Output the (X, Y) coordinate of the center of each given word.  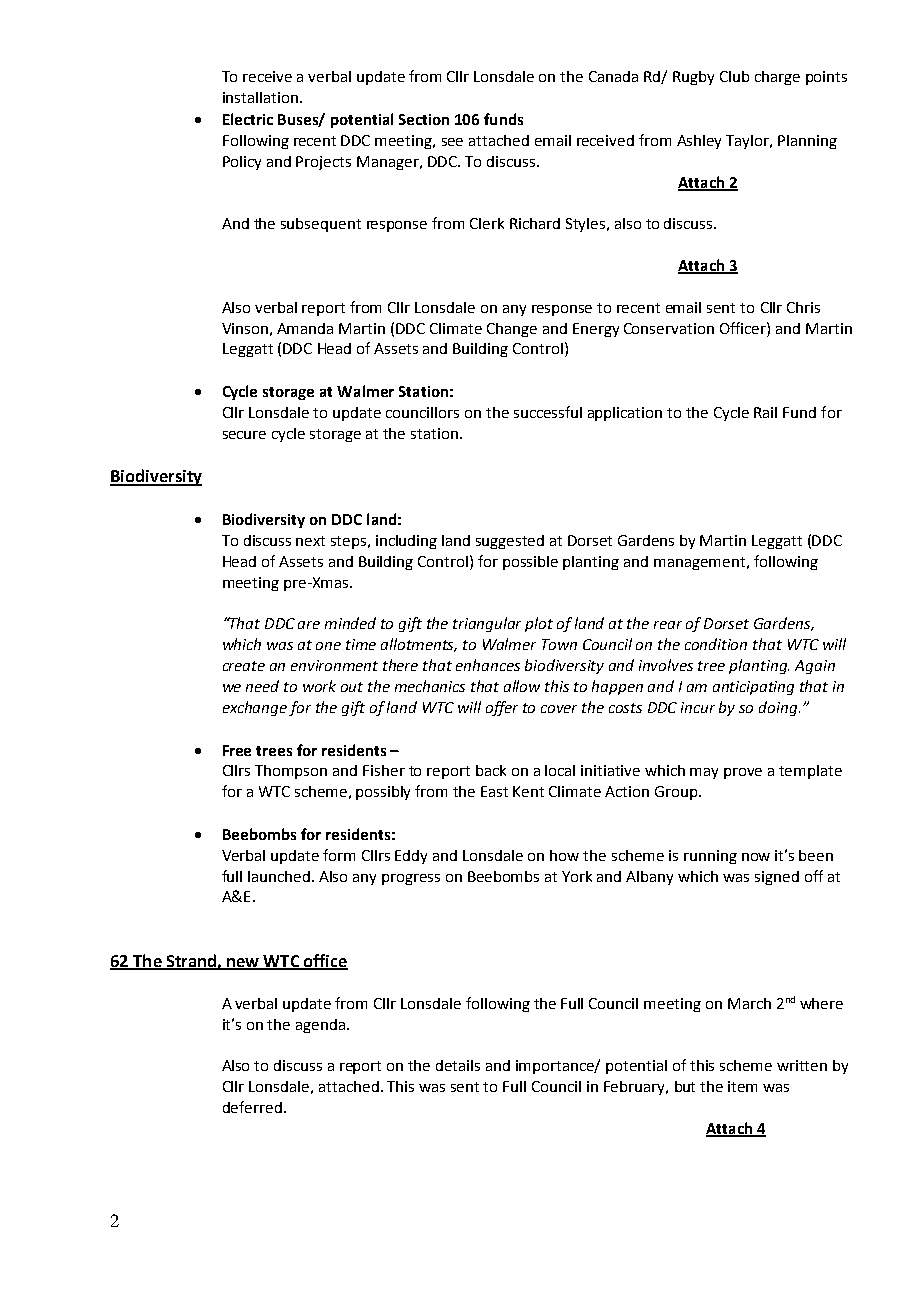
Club (734, 76)
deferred (252, 1107)
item (742, 1086)
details (458, 1065)
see (452, 142)
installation (260, 97)
